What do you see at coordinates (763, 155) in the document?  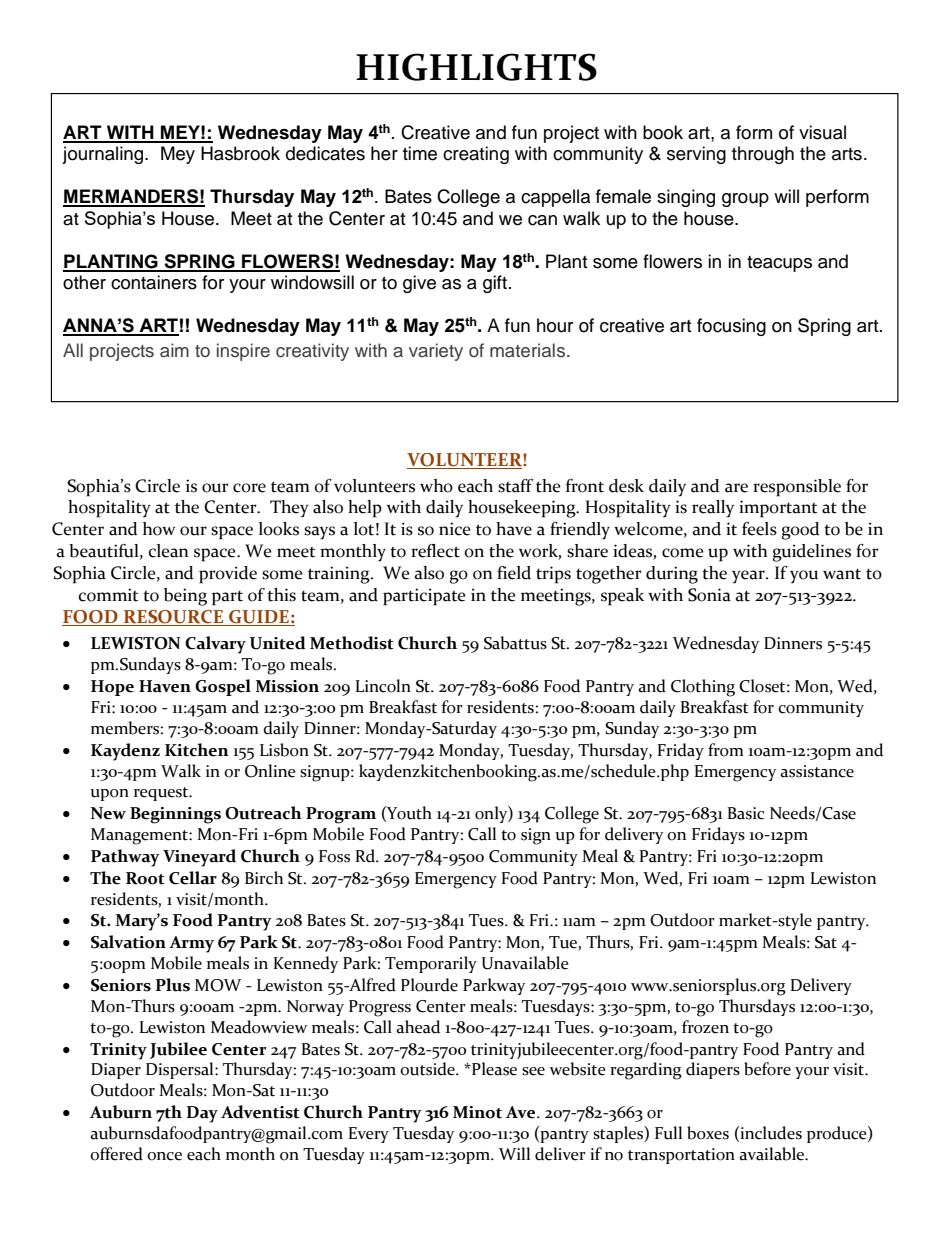 I see `through` at bounding box center [763, 155].
